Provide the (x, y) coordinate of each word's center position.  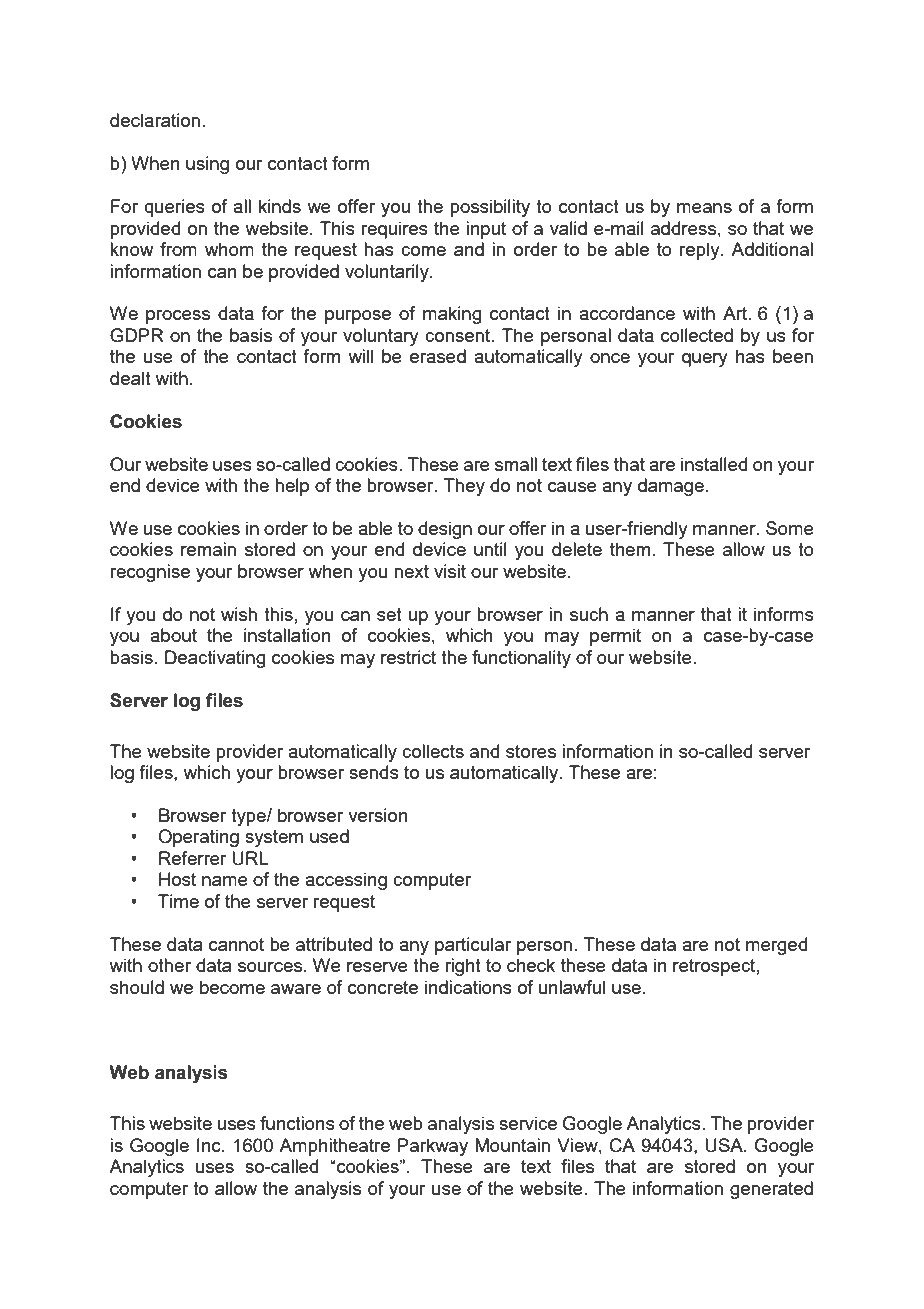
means (704, 208)
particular (473, 946)
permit (615, 637)
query (705, 360)
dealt (130, 378)
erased (438, 356)
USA (725, 1145)
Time (178, 901)
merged (776, 946)
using (207, 165)
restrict (408, 657)
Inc (210, 1145)
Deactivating (215, 659)
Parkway (433, 1147)
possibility (490, 208)
